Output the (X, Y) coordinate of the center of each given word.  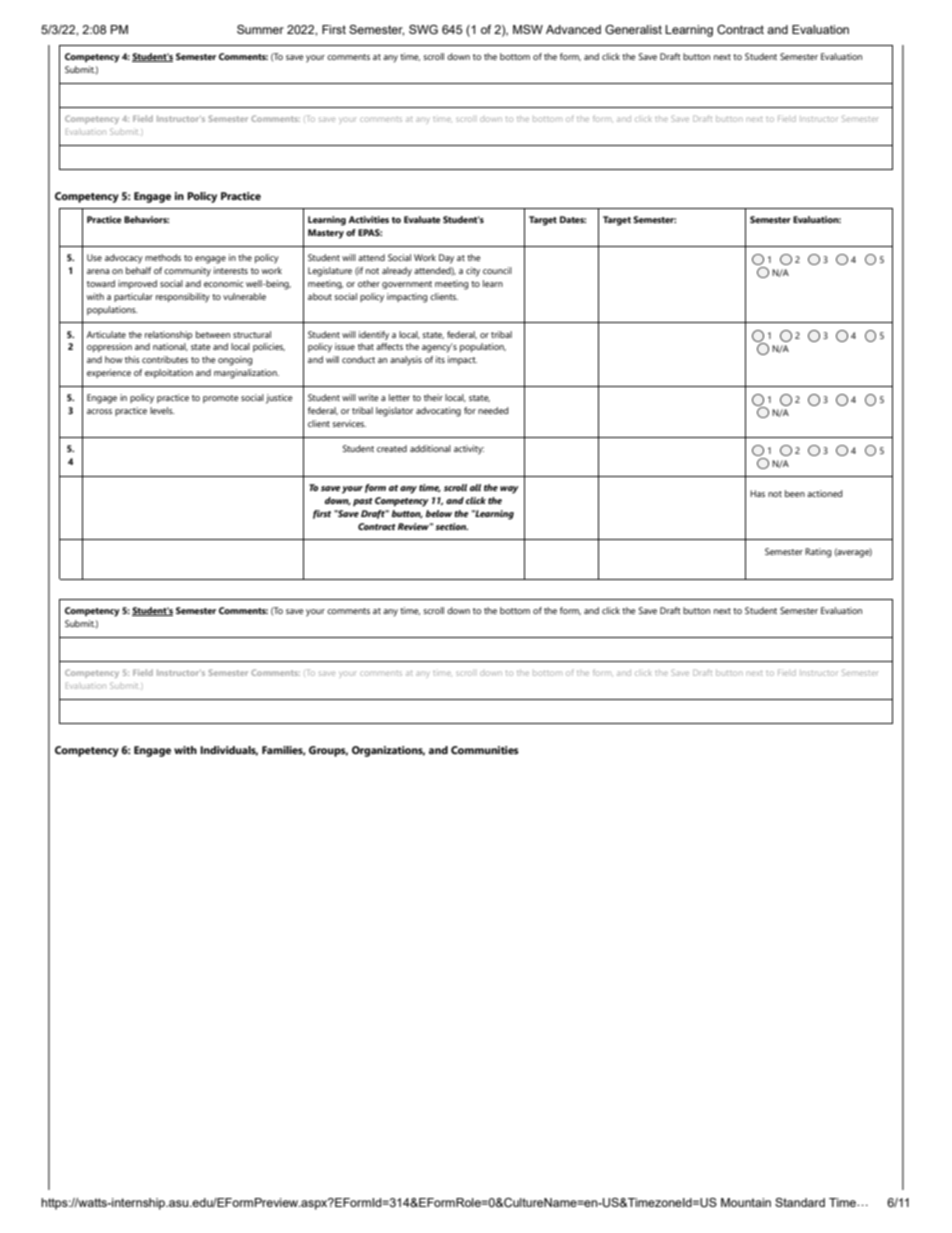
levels (162, 410)
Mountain (746, 1202)
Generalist (633, 29)
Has (757, 493)
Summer (260, 29)
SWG (423, 29)
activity (469, 450)
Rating (818, 553)
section (451, 526)
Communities (485, 750)
